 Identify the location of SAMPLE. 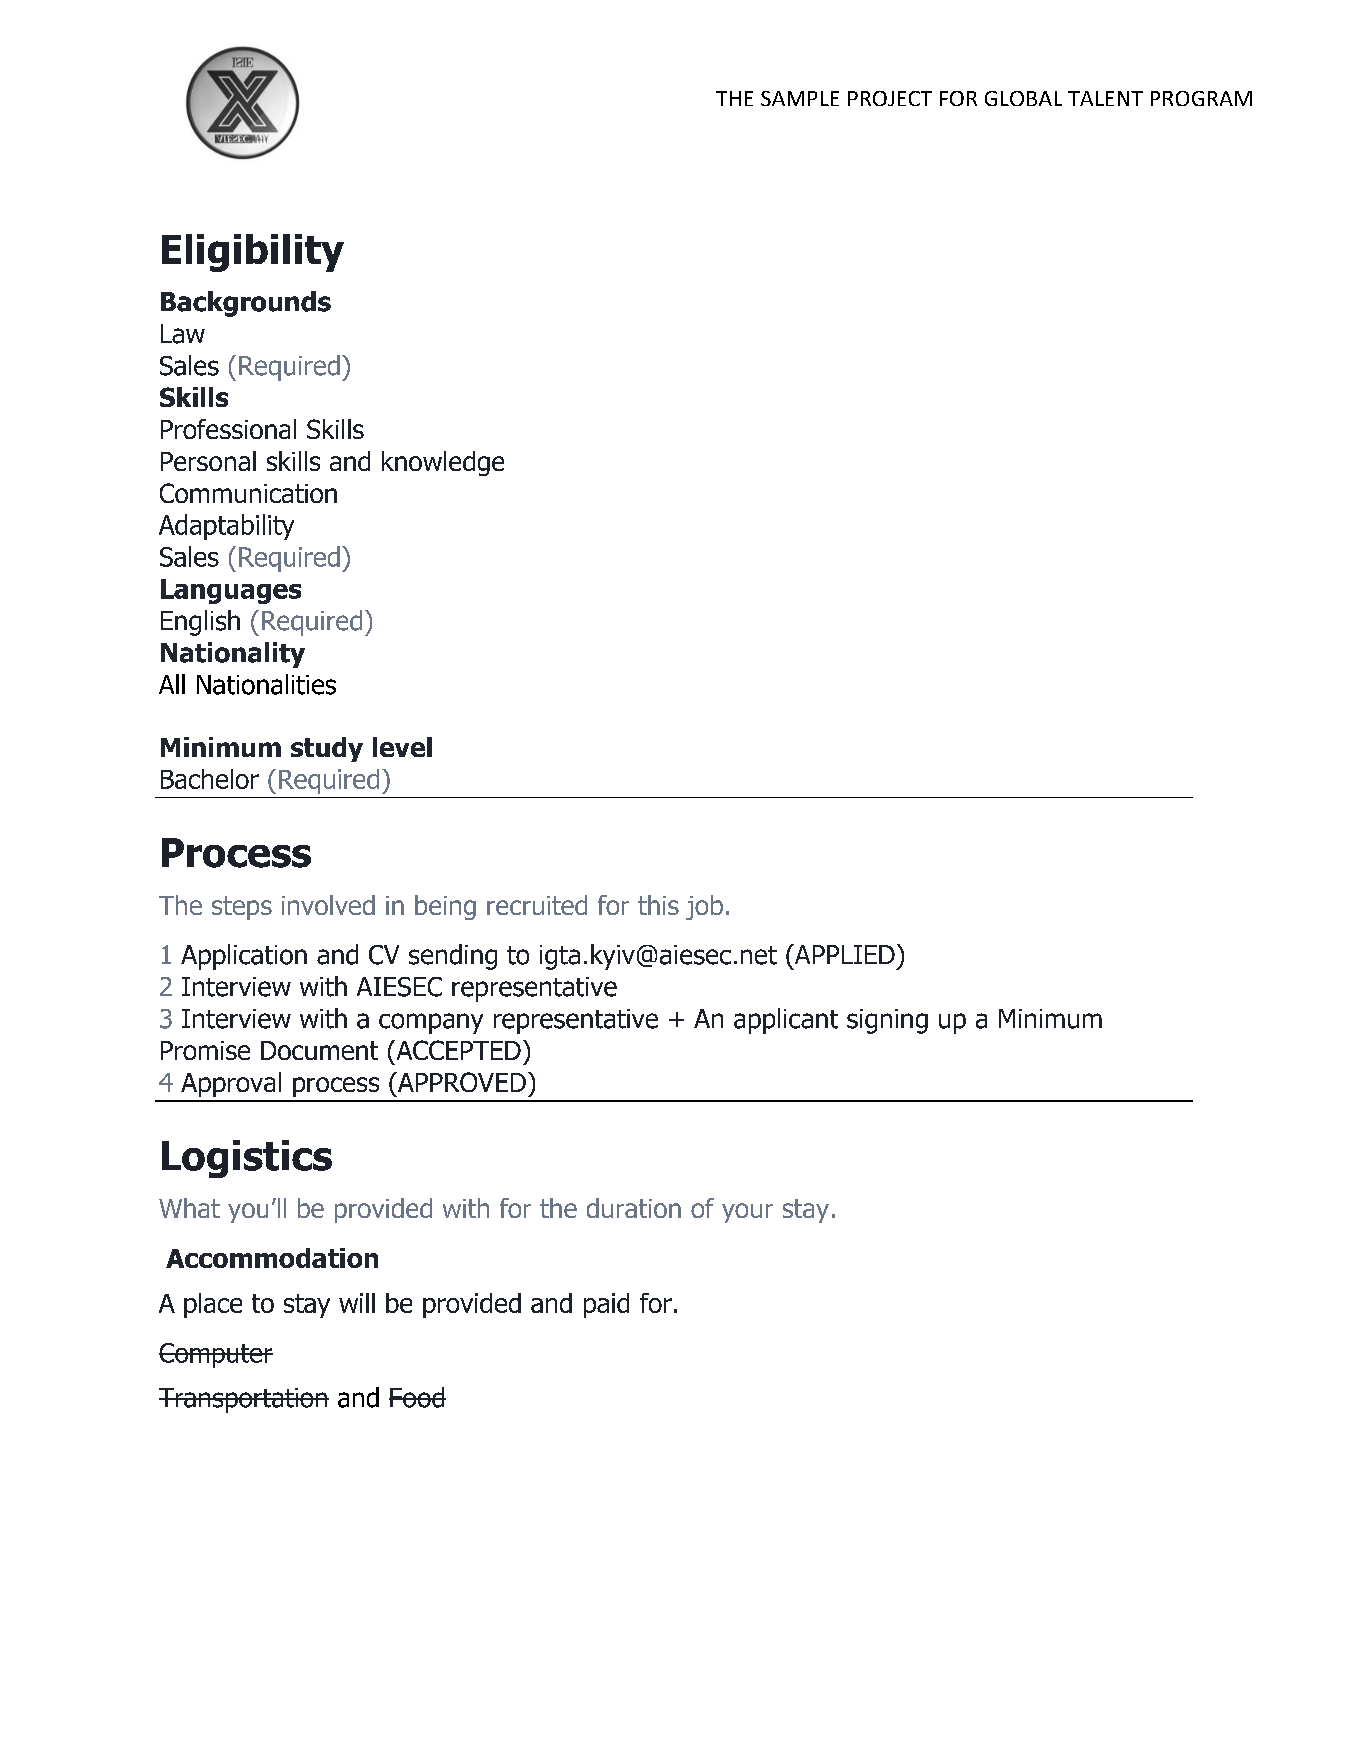
(800, 98).
